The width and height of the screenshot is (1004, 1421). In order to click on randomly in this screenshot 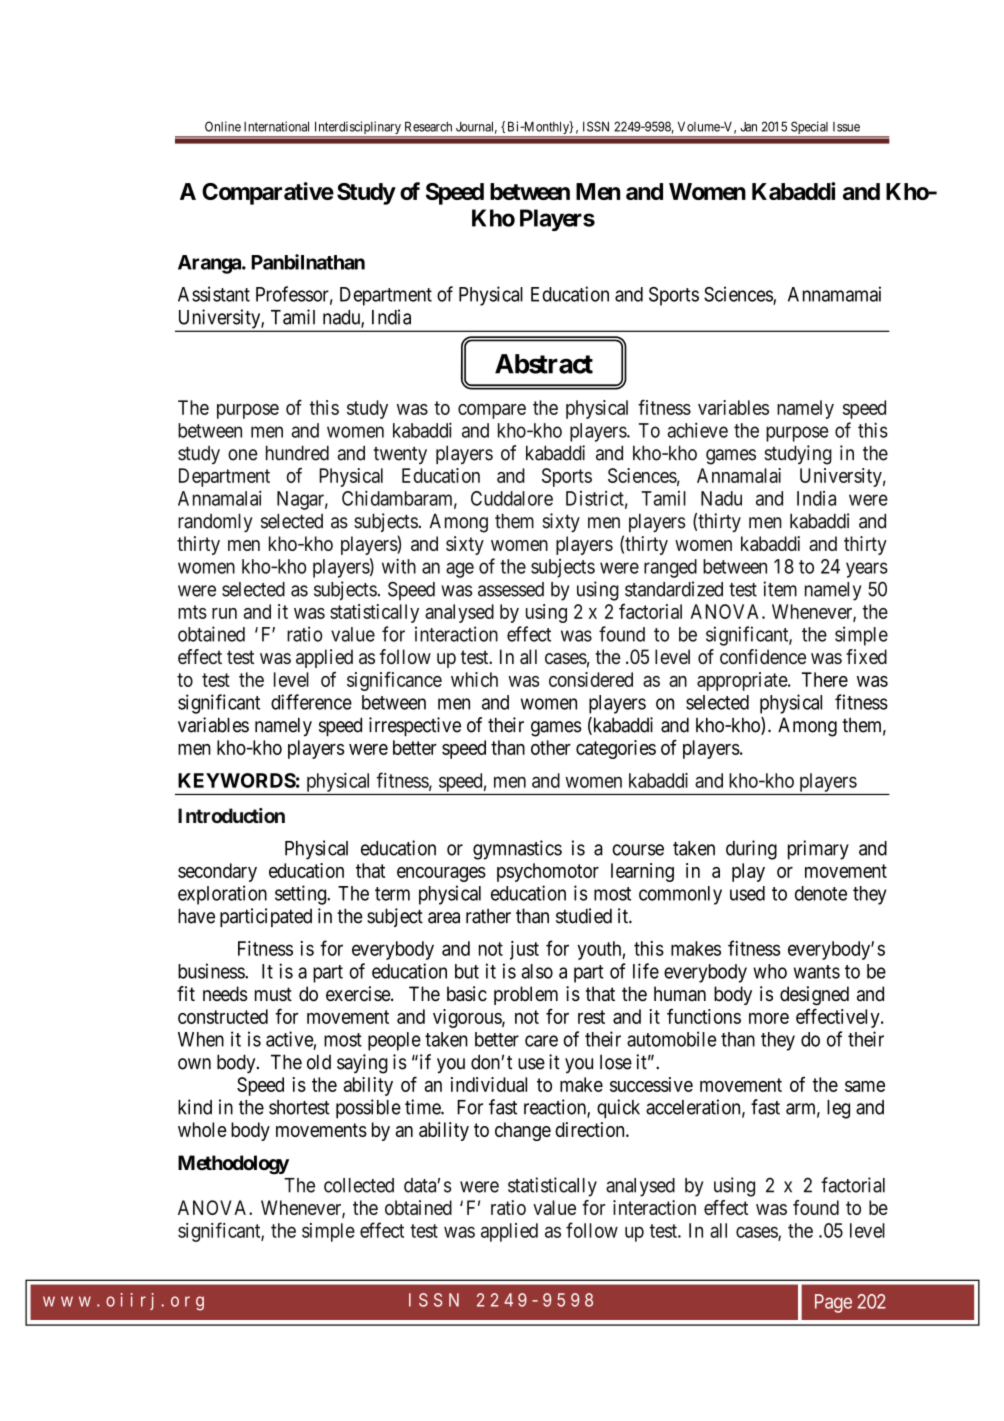, I will do `click(215, 522)`.
